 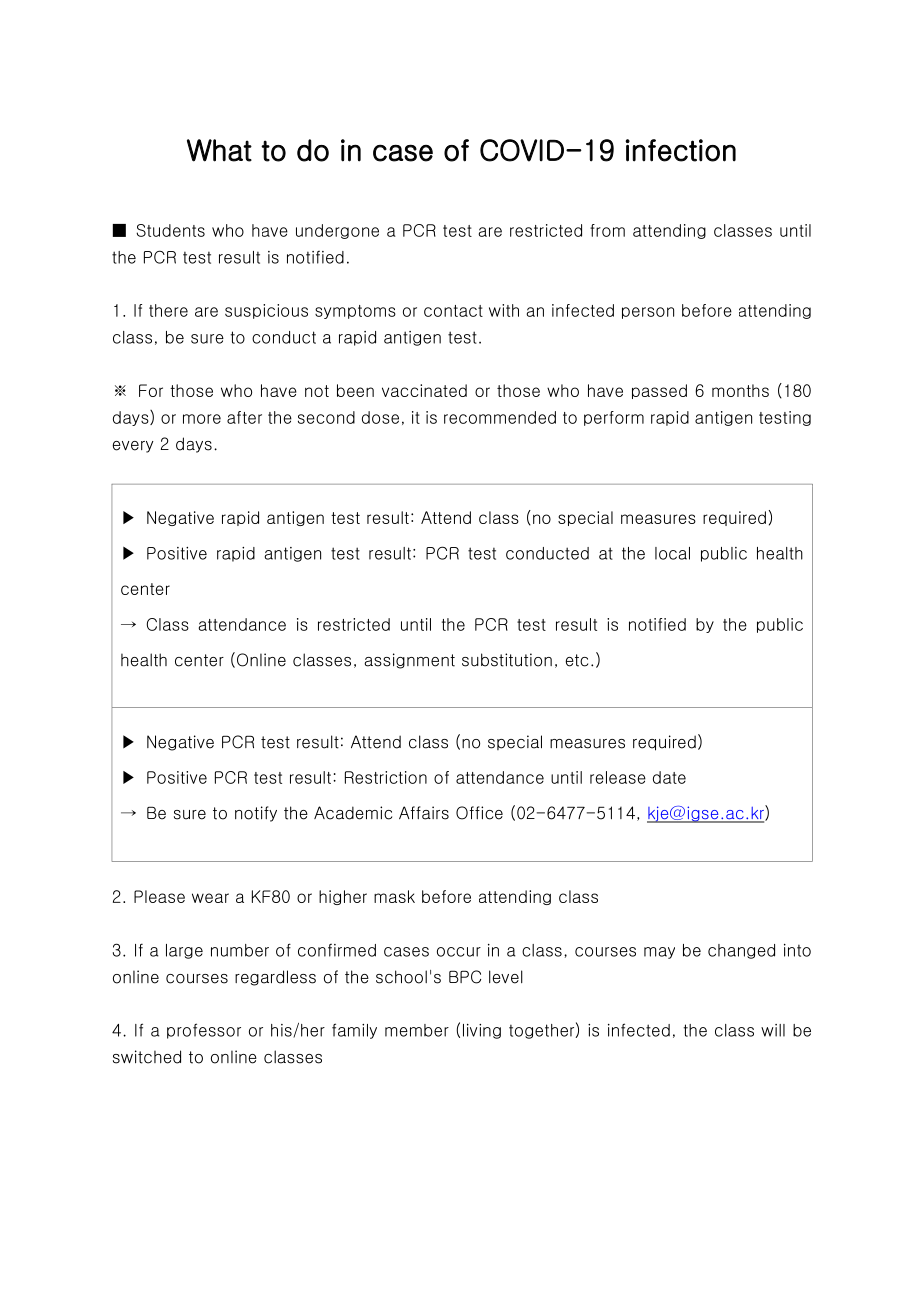 I want to click on infection, so click(x=680, y=150).
